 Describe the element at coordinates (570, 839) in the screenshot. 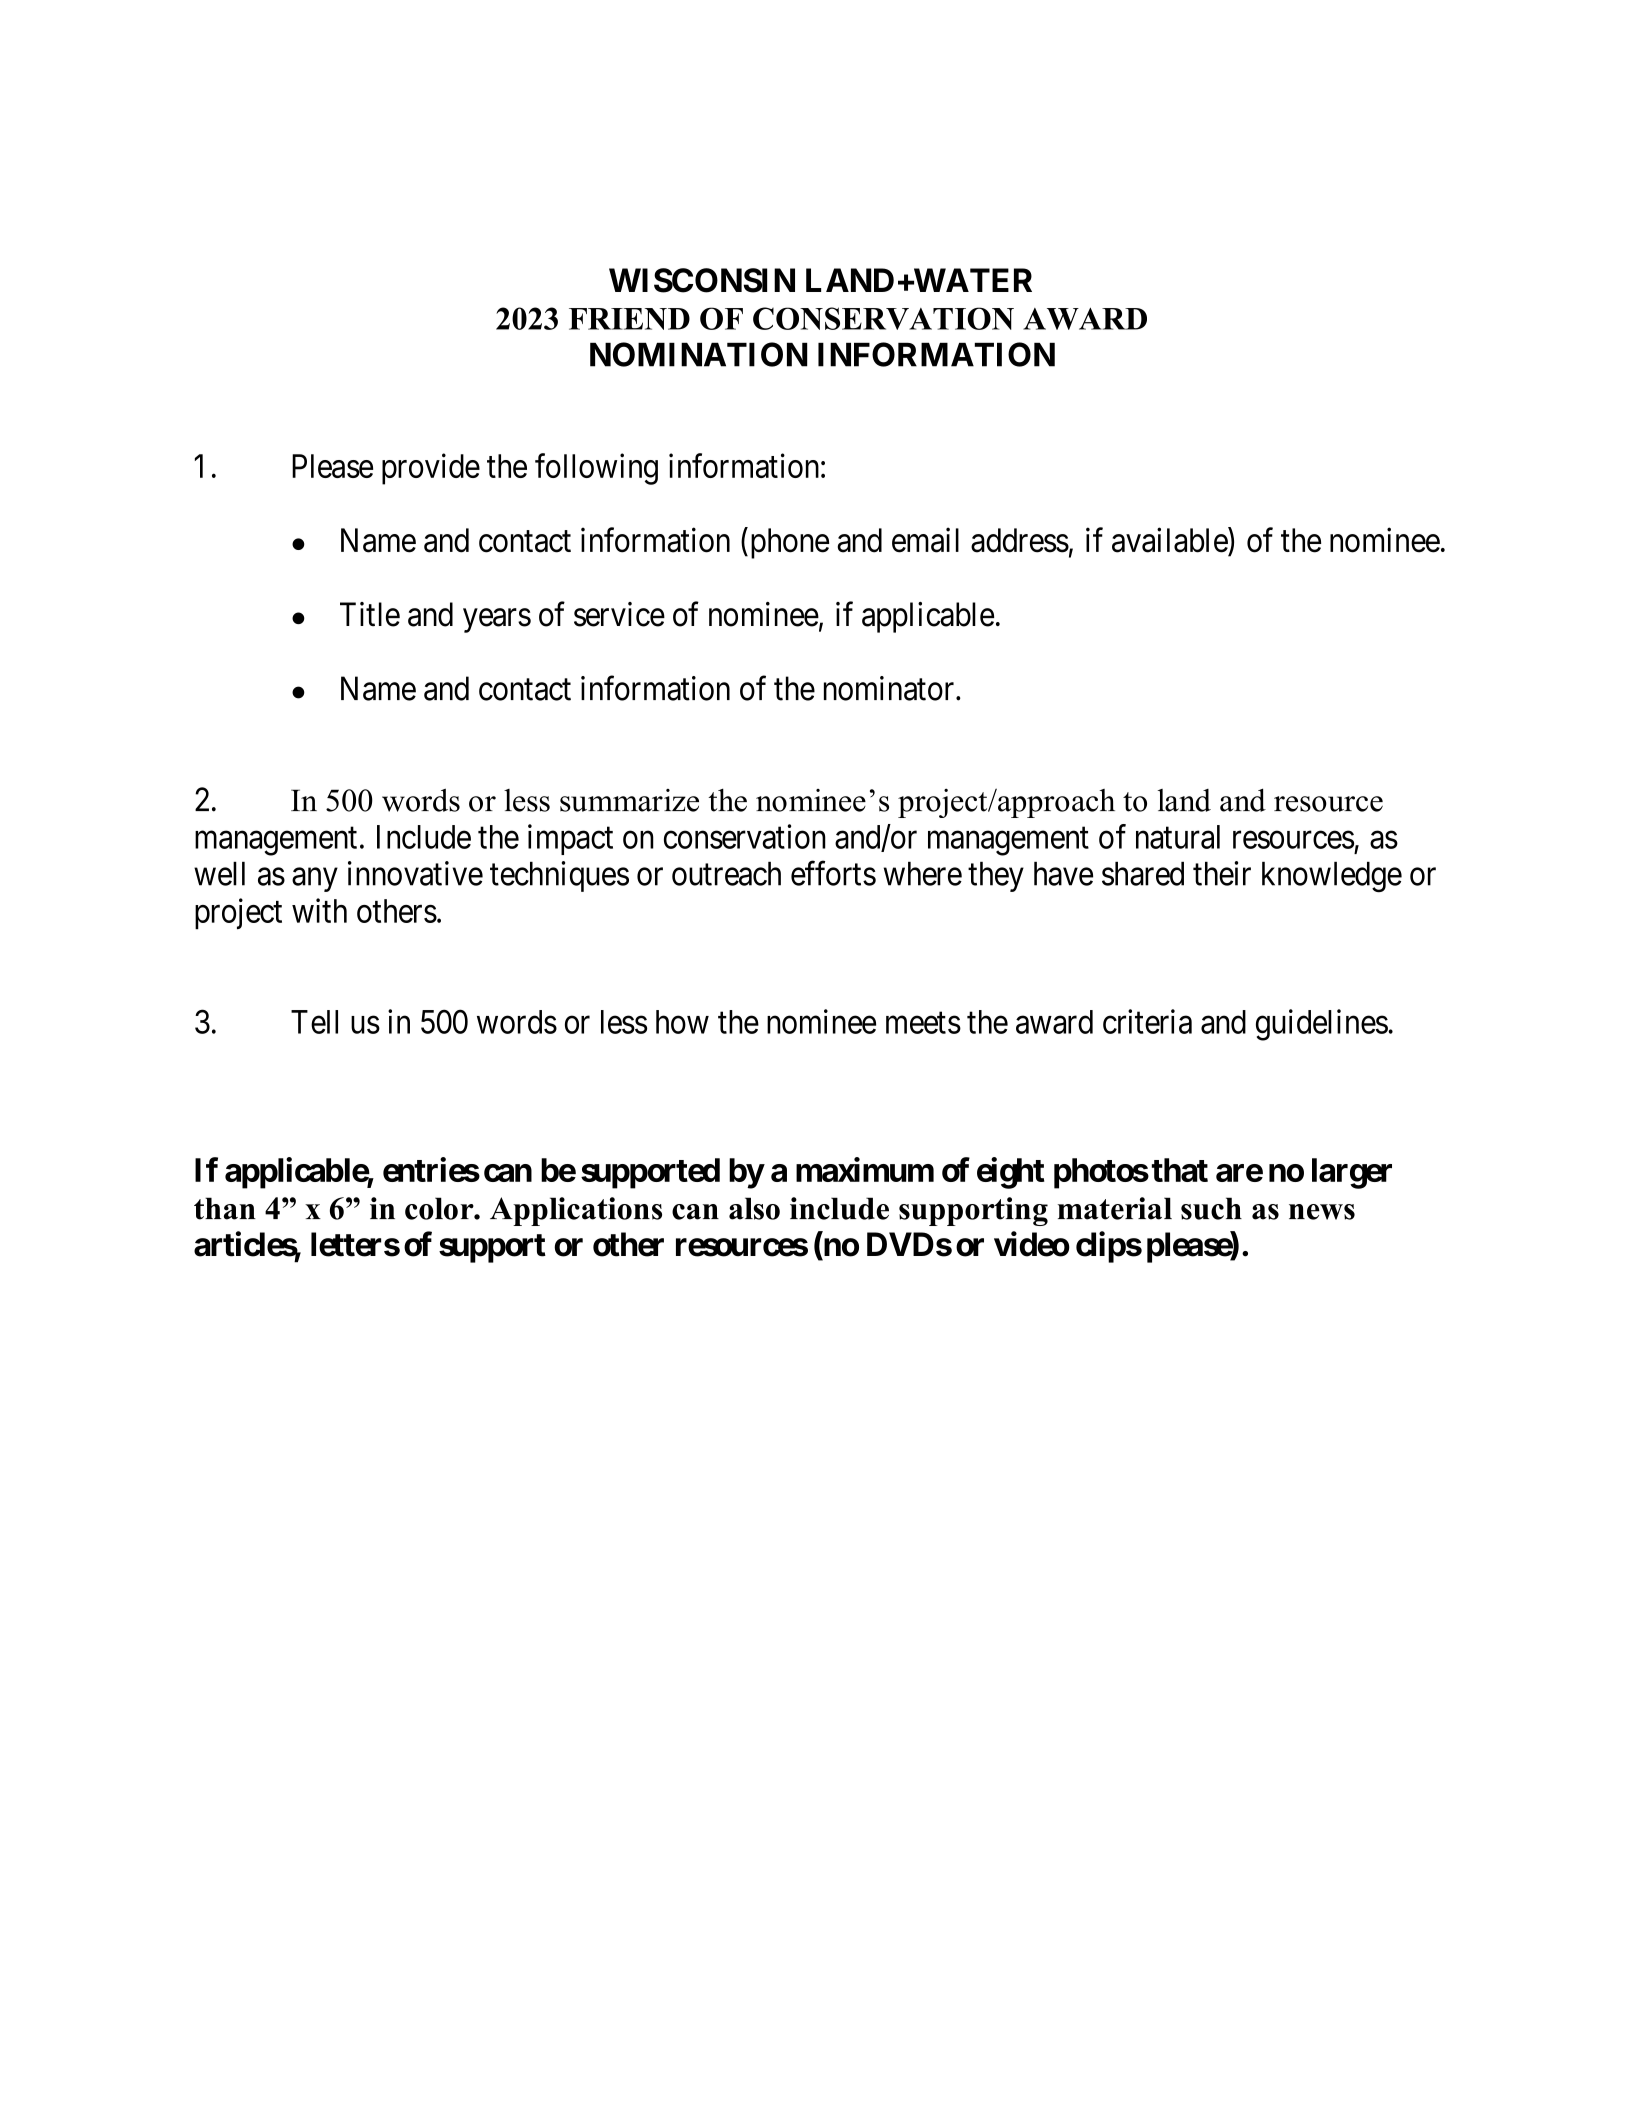

I see `impact` at that location.
